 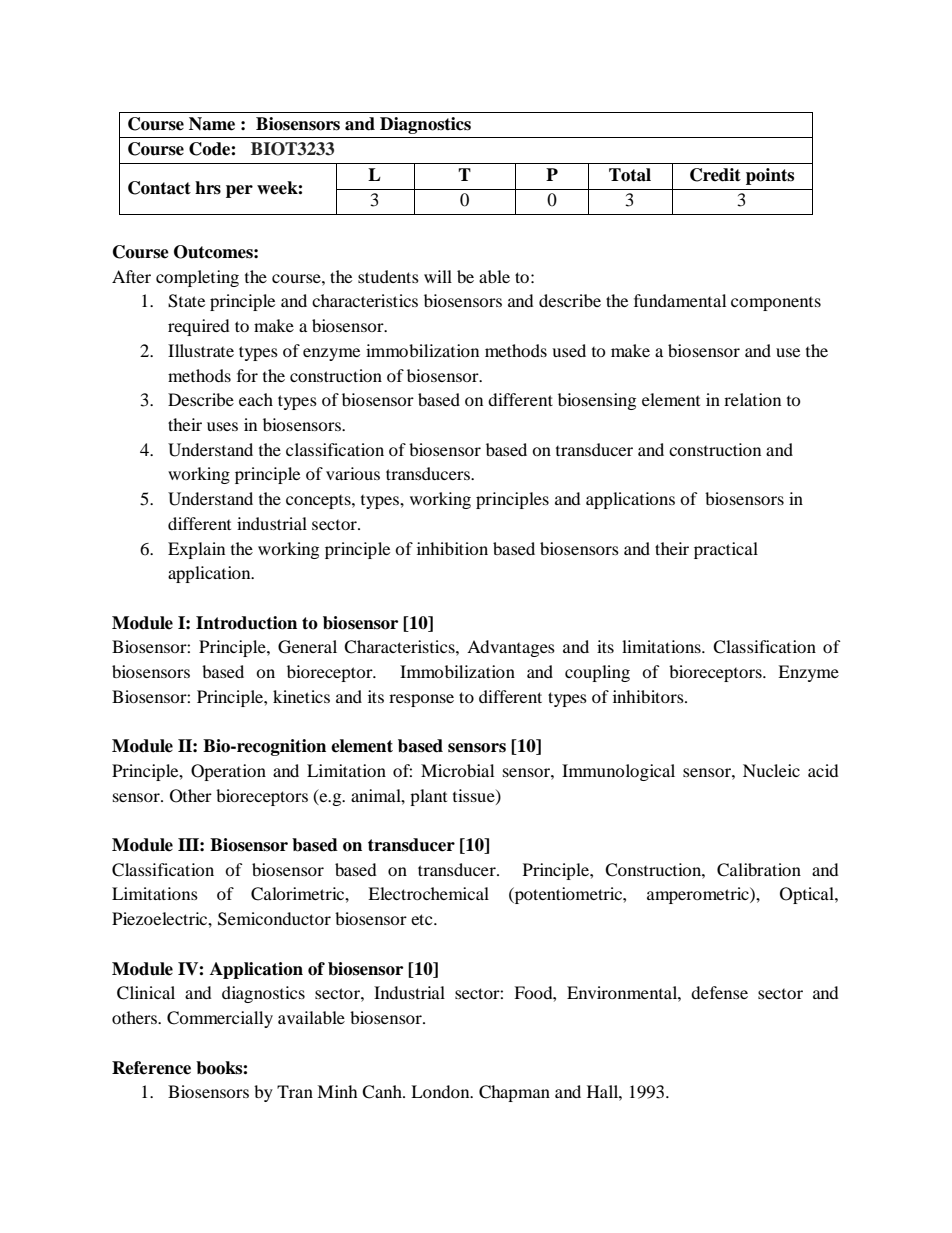 I want to click on Reference, so click(x=151, y=1068).
